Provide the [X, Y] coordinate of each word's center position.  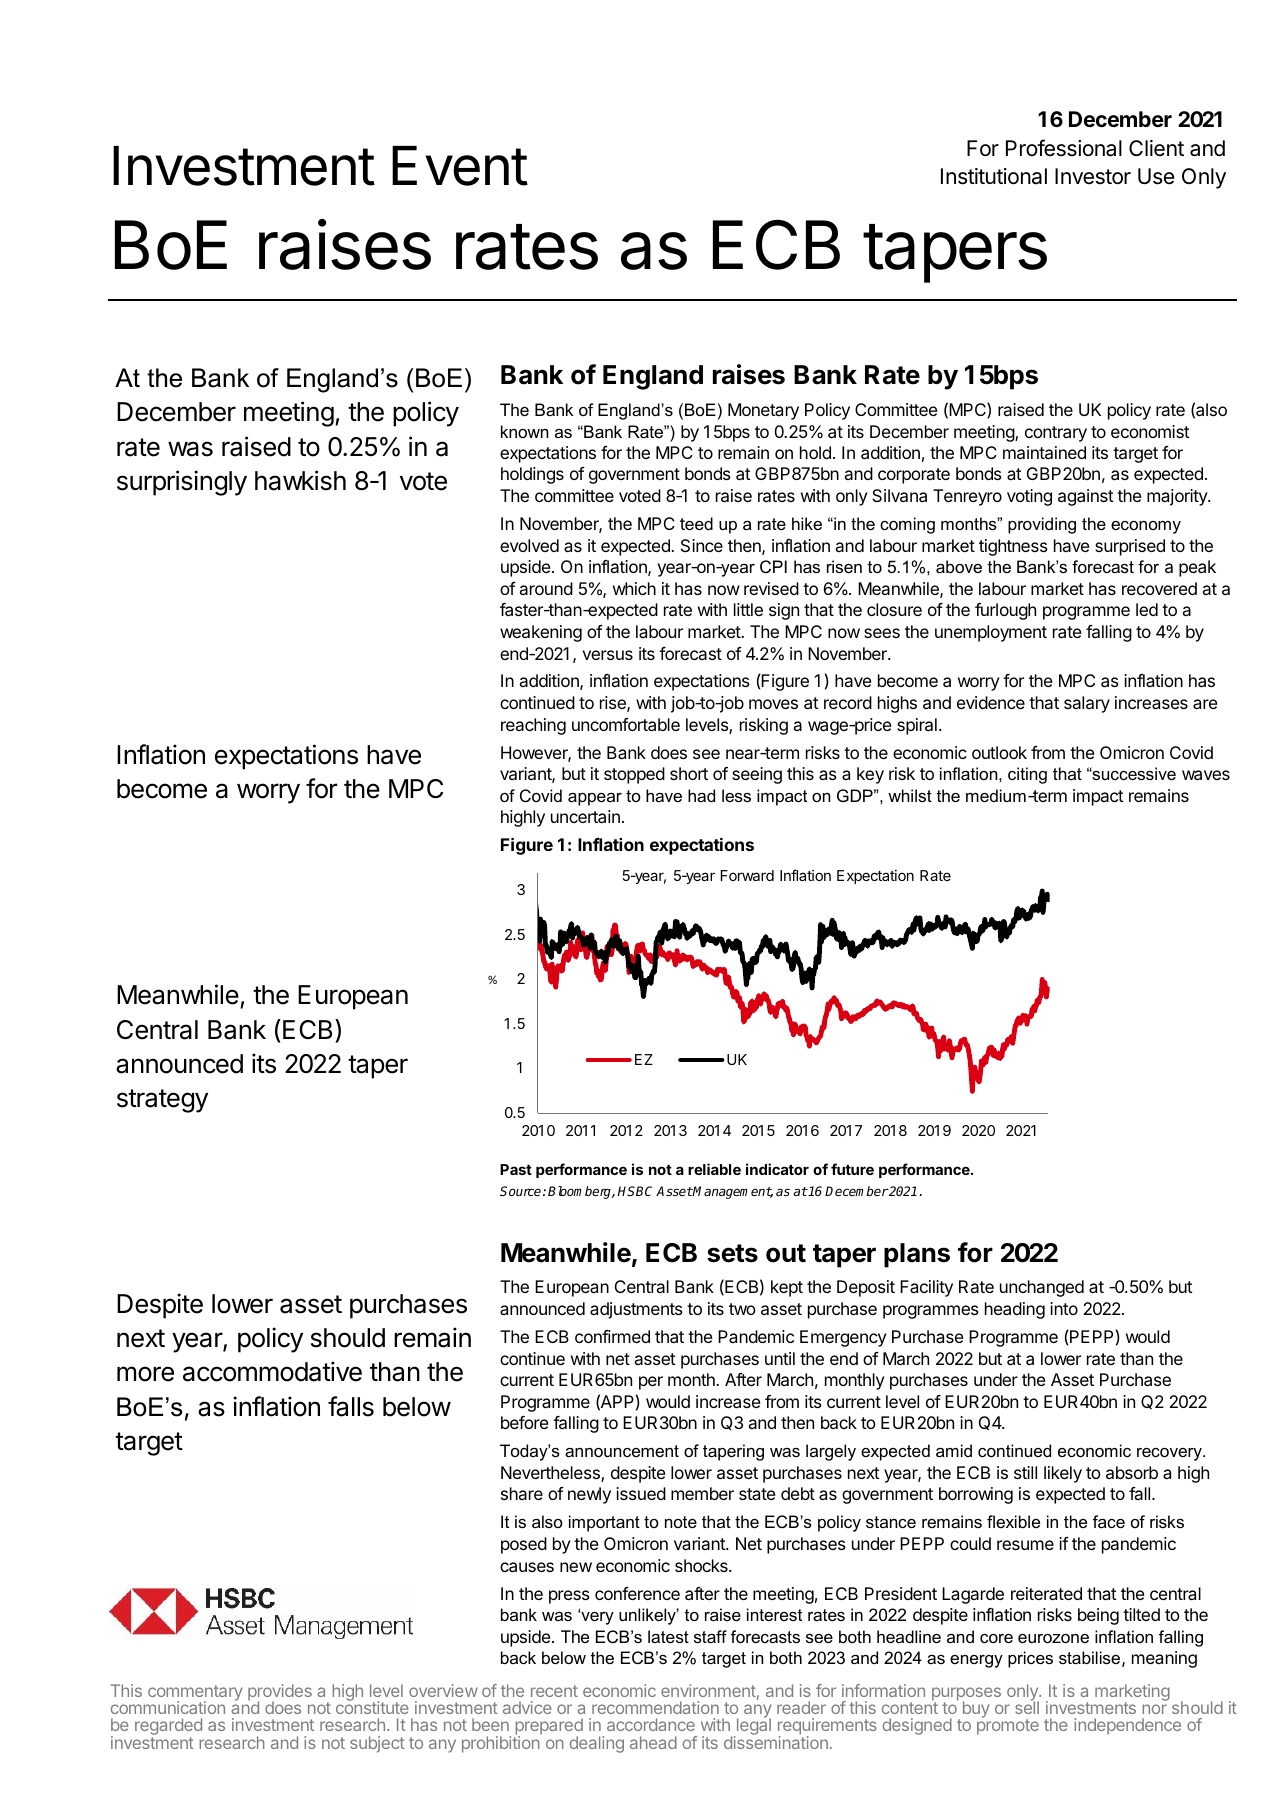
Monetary [763, 411]
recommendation [655, 1707]
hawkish [300, 480]
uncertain [585, 816]
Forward [747, 875]
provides [280, 1694]
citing [1027, 775]
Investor [1093, 176]
